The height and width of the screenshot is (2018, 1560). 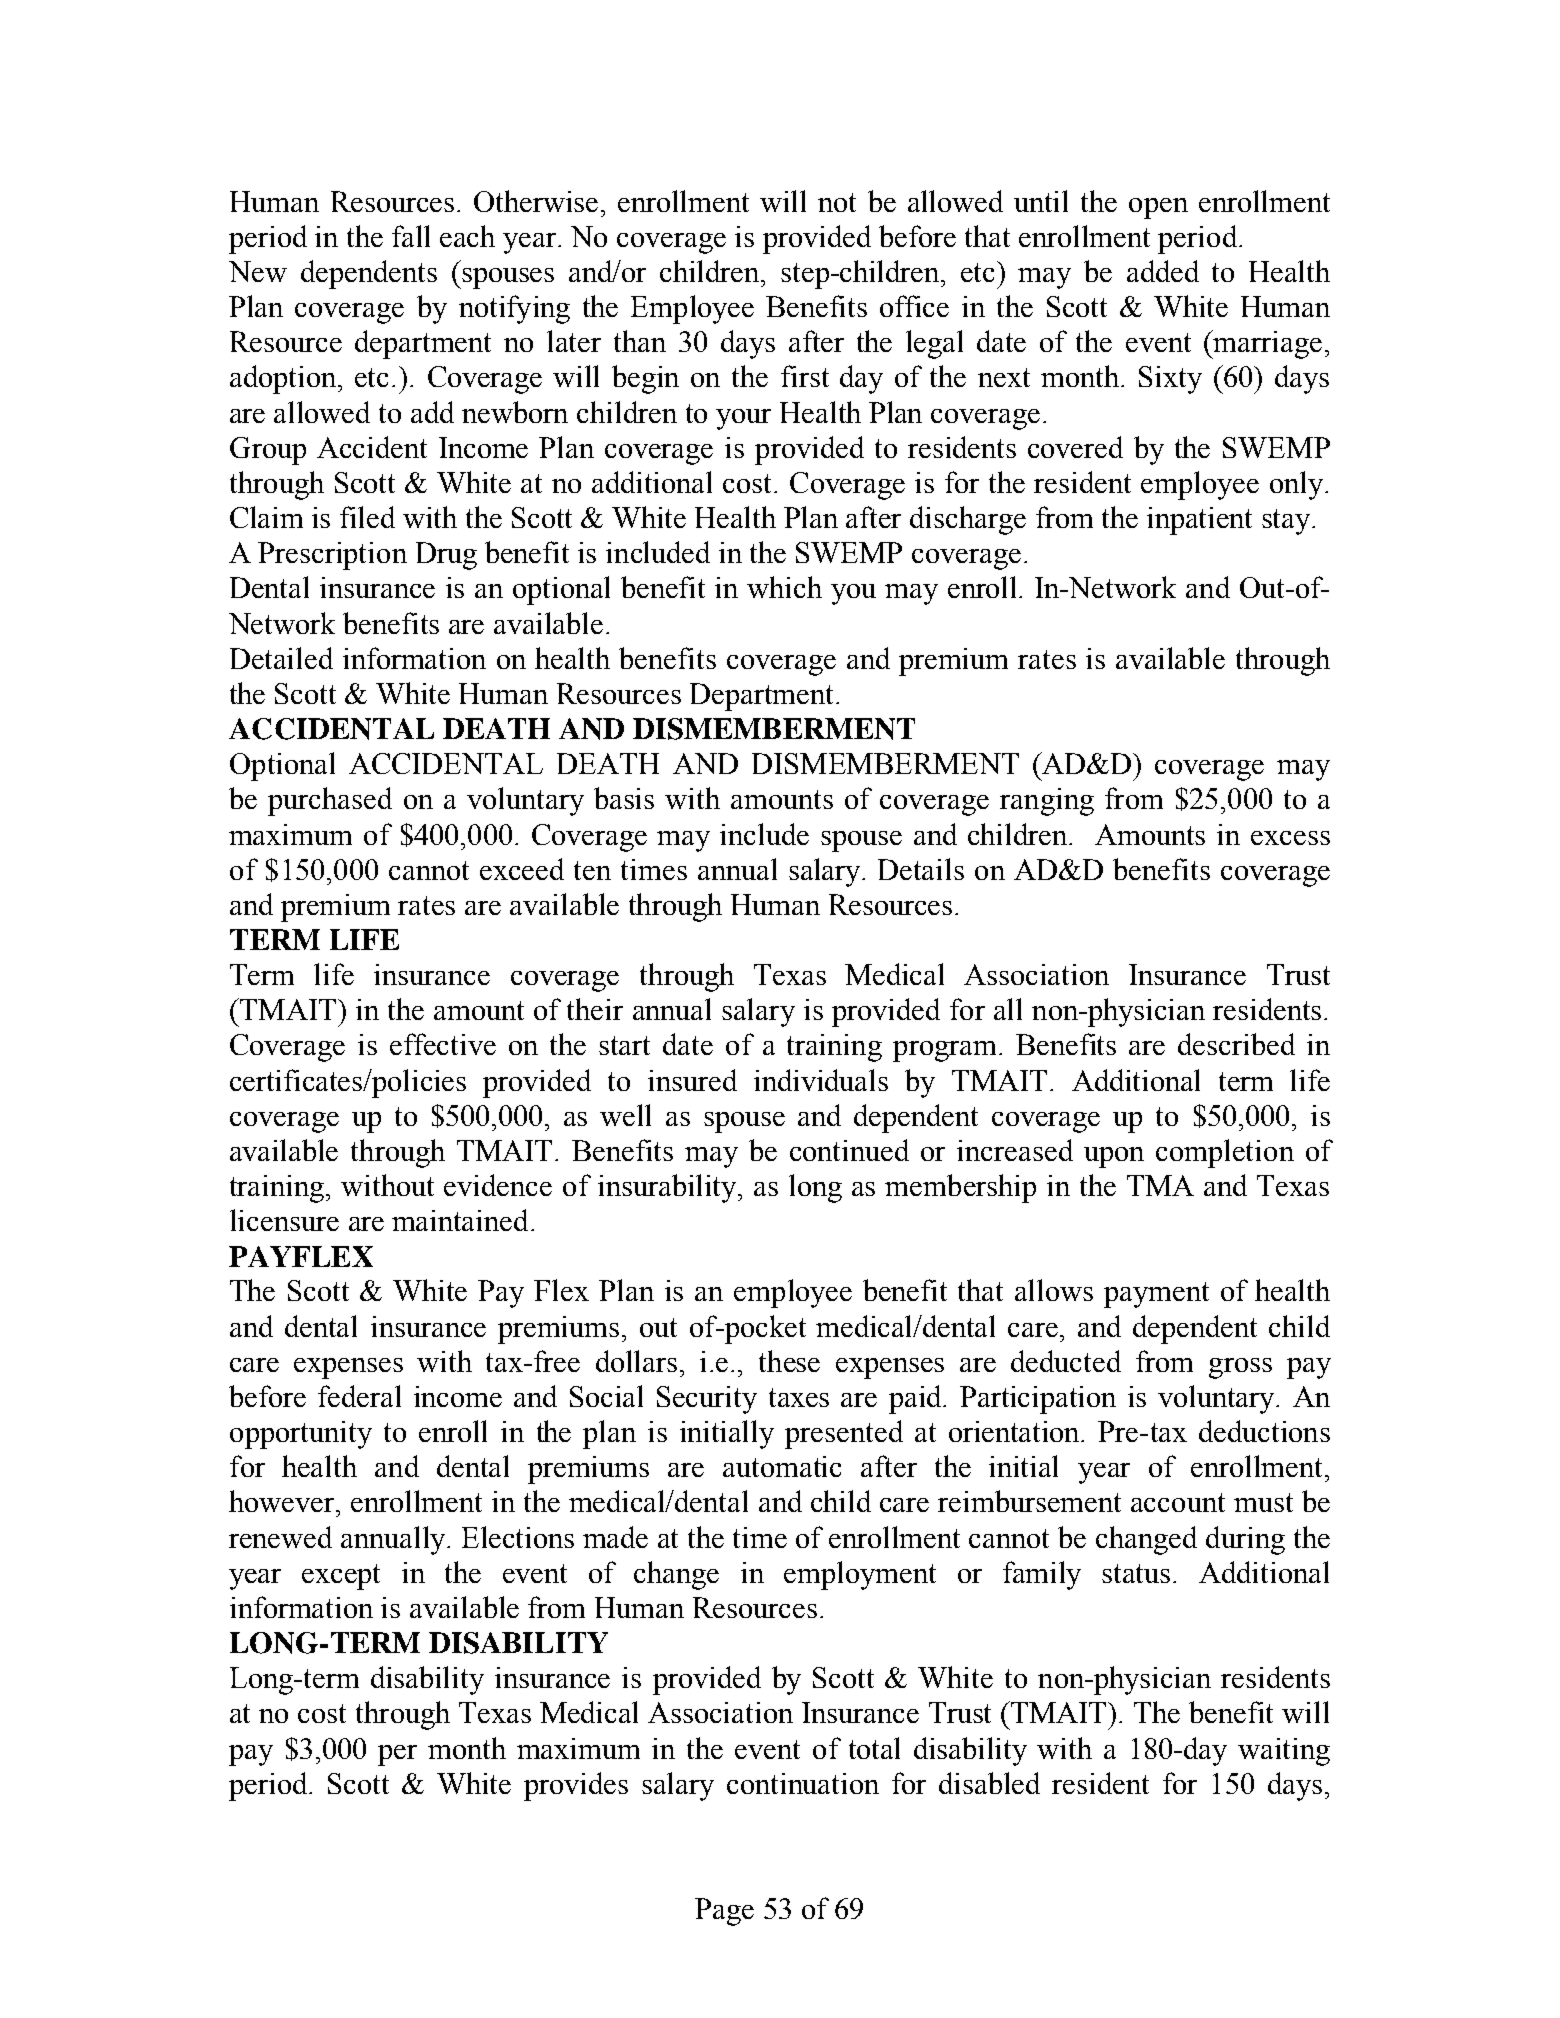 What do you see at coordinates (1163, 271) in the screenshot?
I see `added` at bounding box center [1163, 271].
